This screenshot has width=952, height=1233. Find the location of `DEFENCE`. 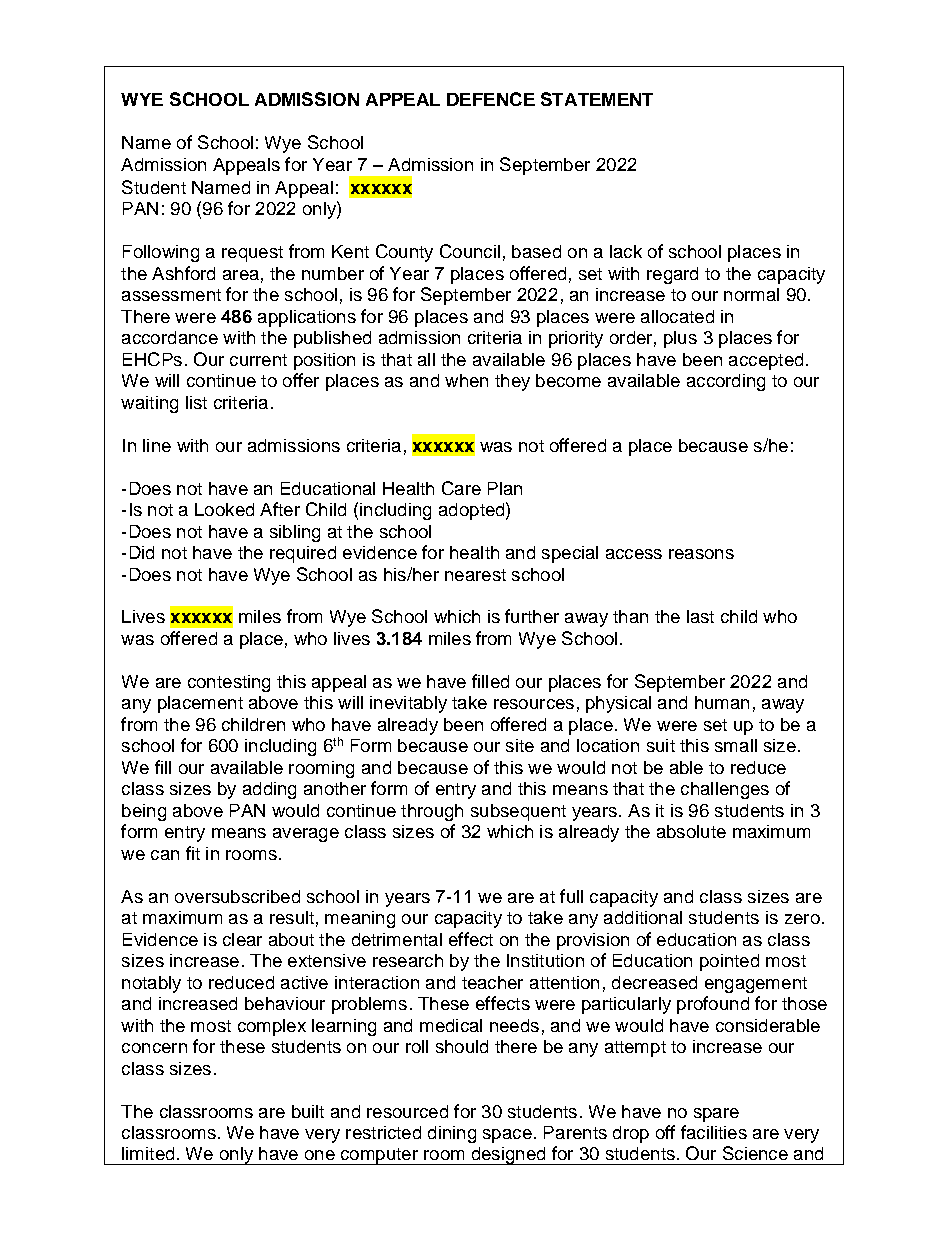

DEFENCE is located at coordinates (491, 99).
